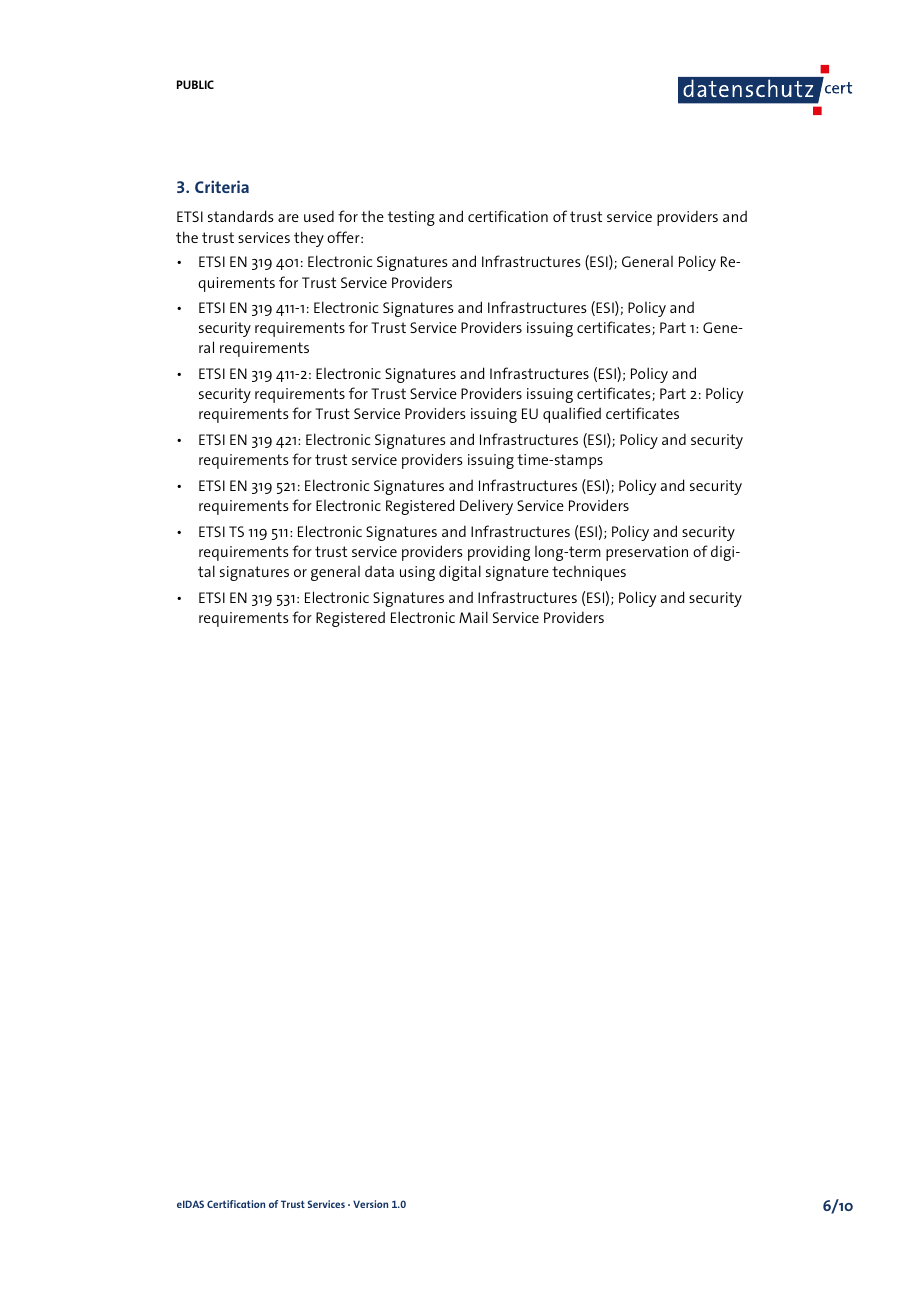  Describe the element at coordinates (473, 617) in the page. I see `Mail` at that location.
